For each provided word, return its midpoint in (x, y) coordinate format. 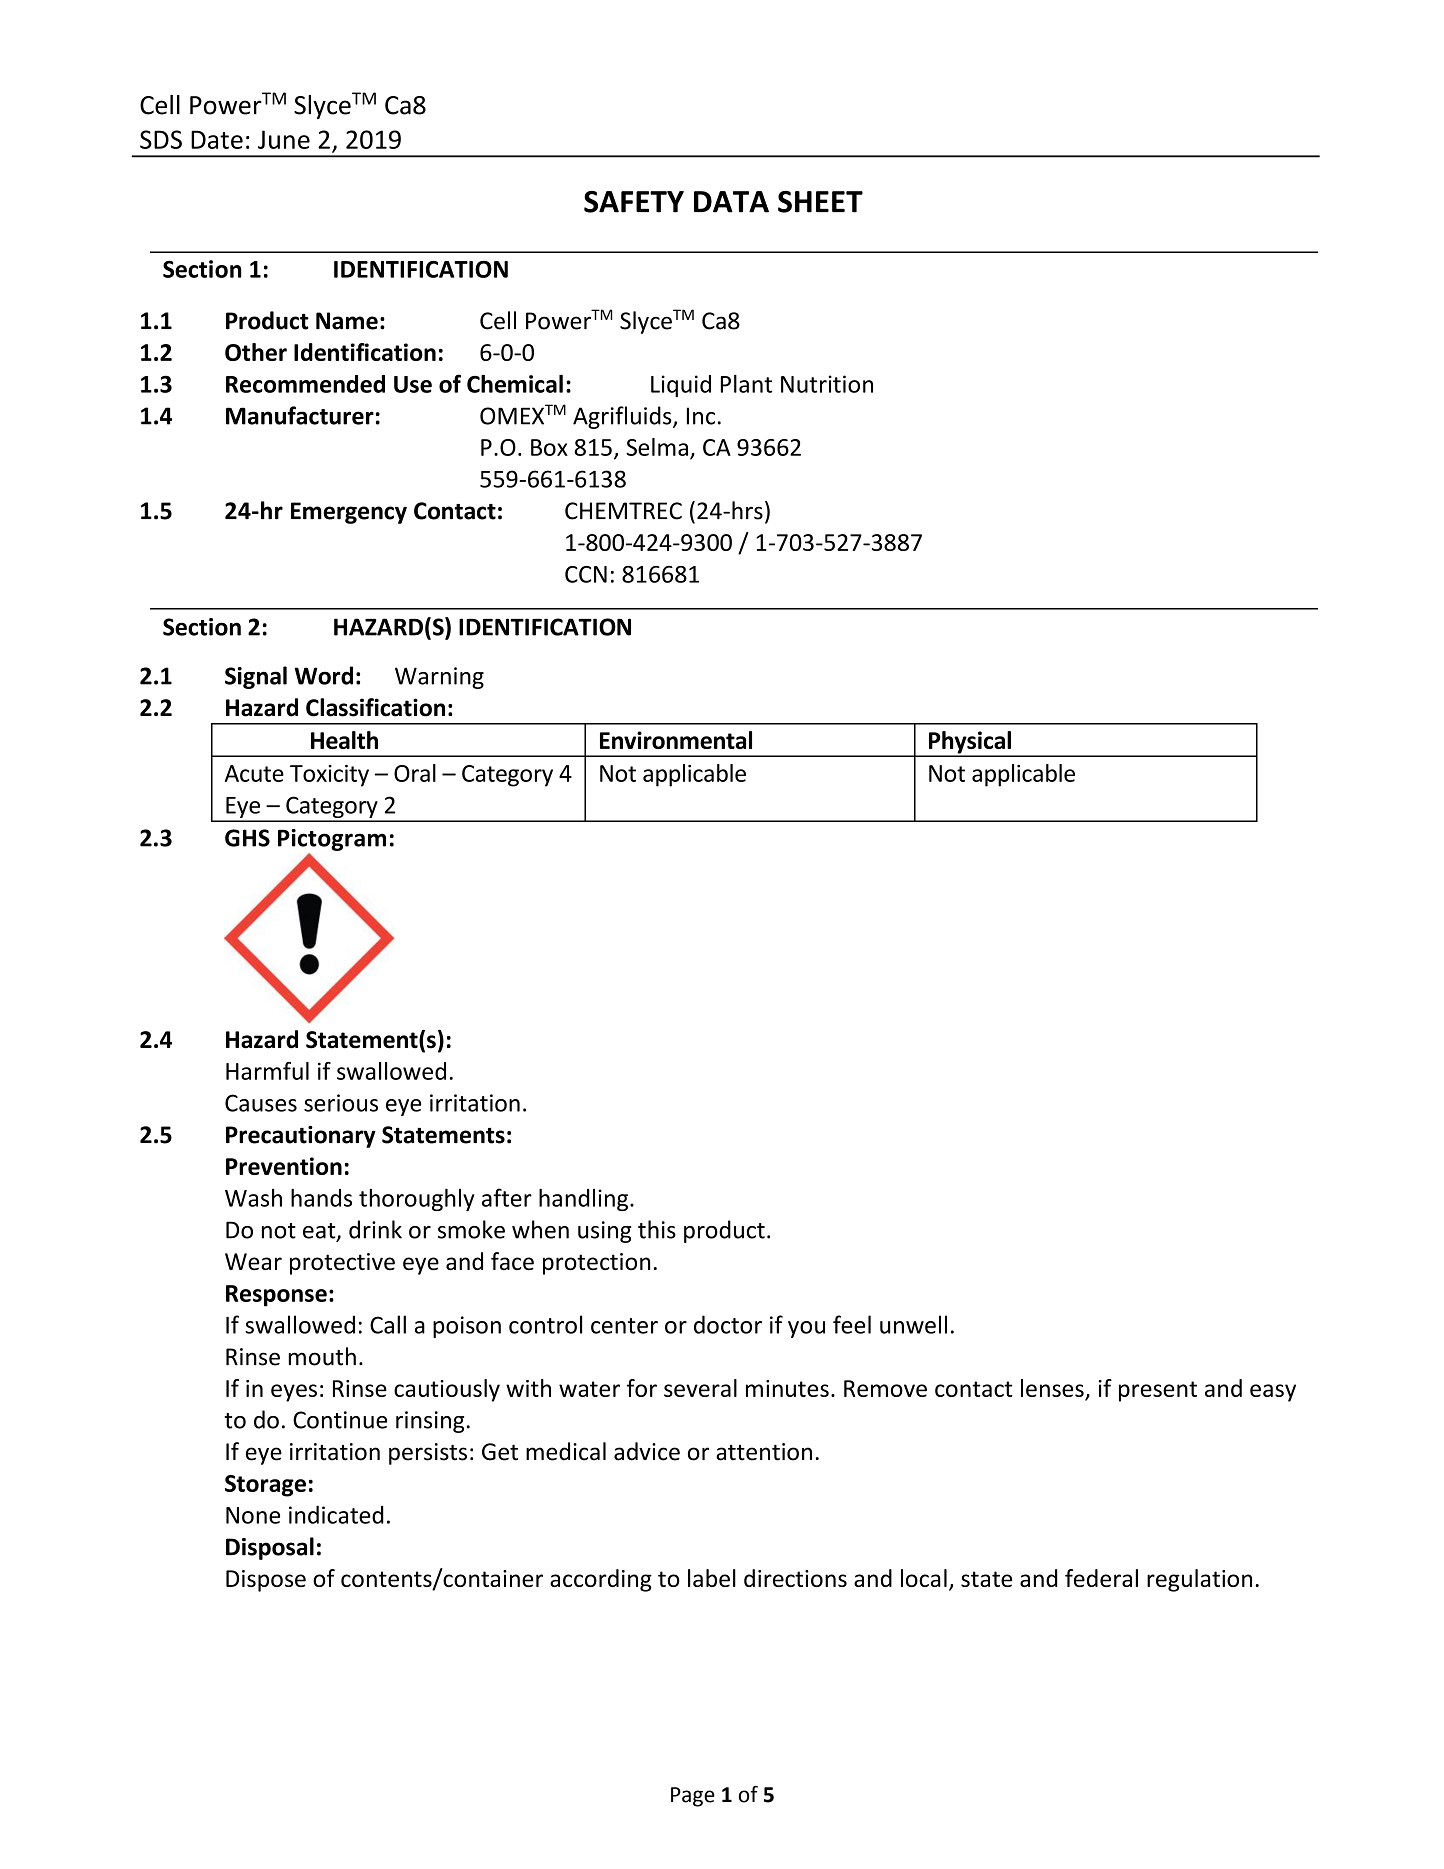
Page (693, 1797)
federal (1101, 1578)
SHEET (820, 202)
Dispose (266, 1581)
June (284, 139)
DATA (731, 202)
